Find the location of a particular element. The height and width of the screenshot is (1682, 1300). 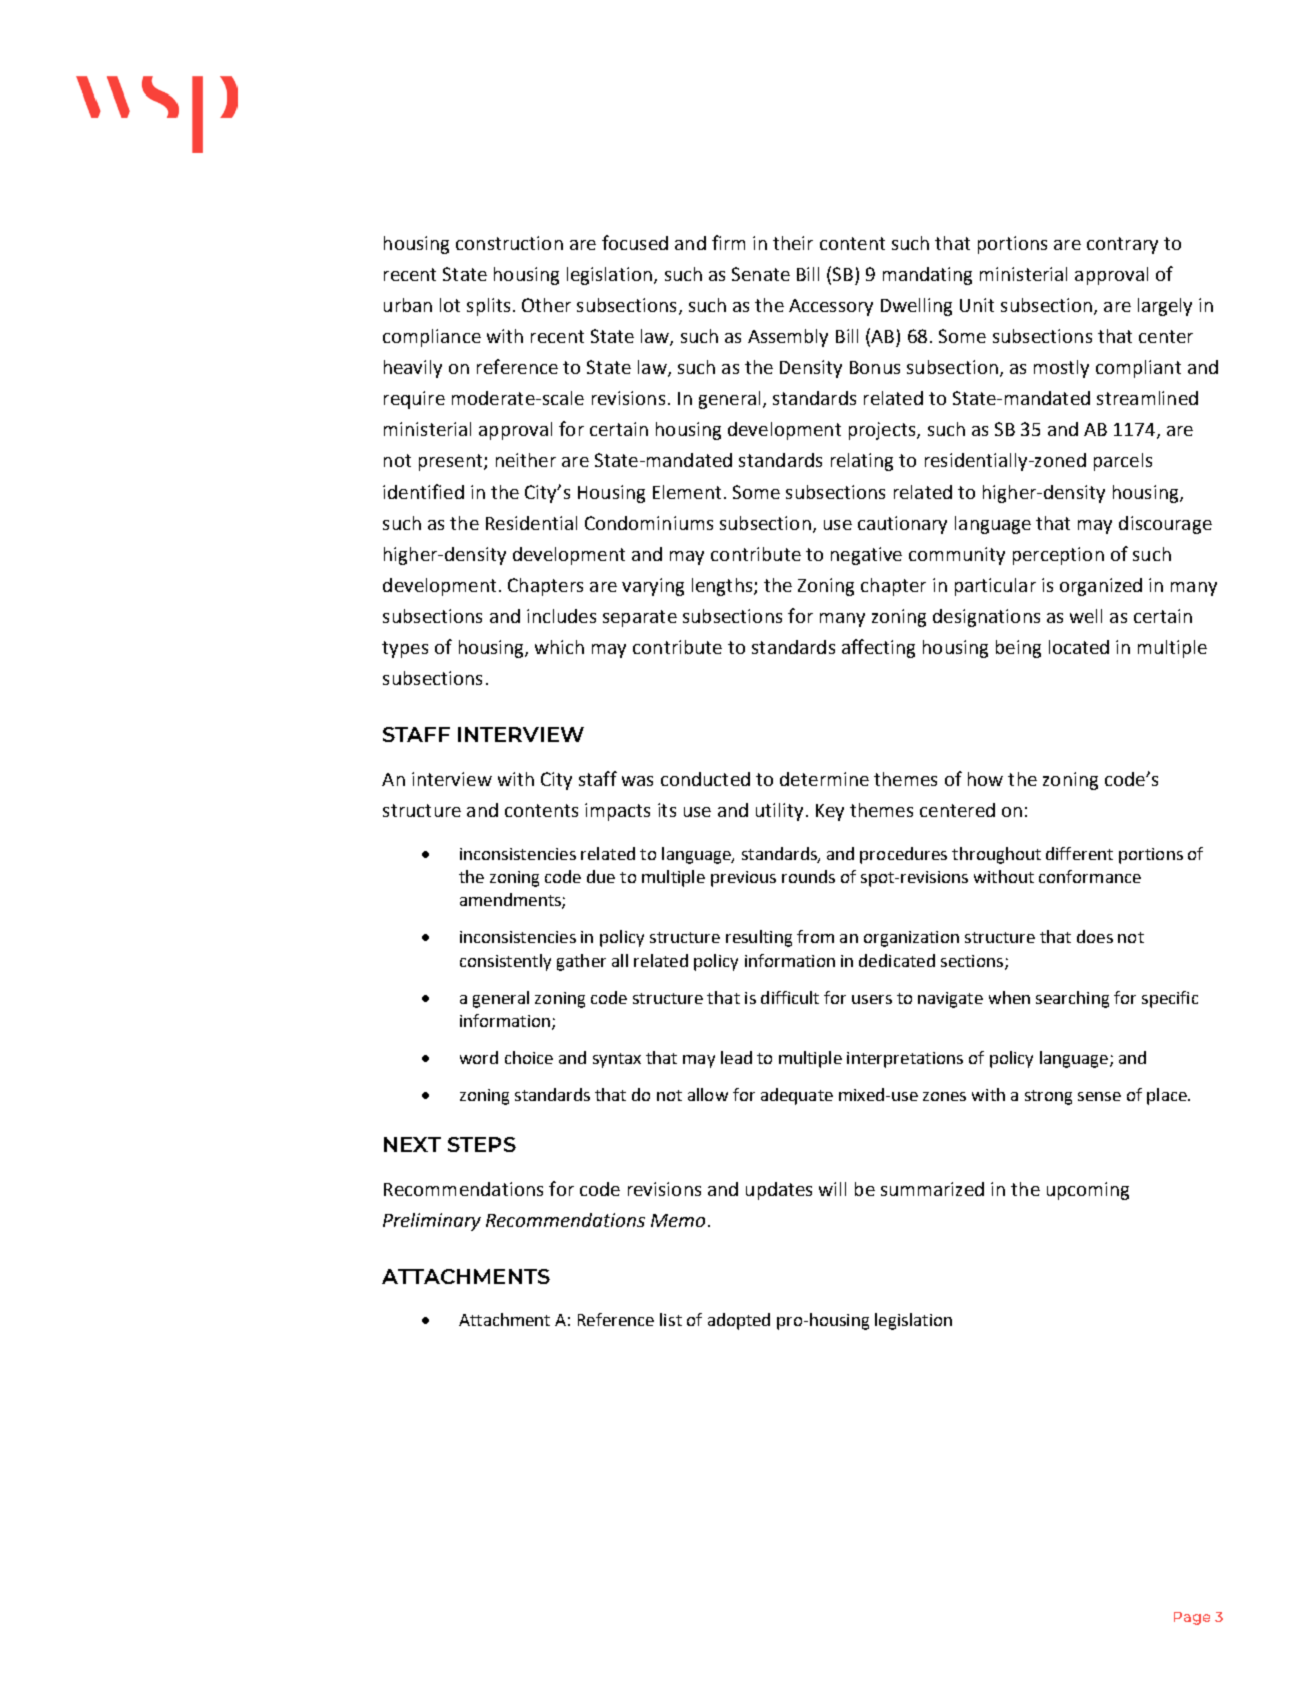

list is located at coordinates (671, 1319).
